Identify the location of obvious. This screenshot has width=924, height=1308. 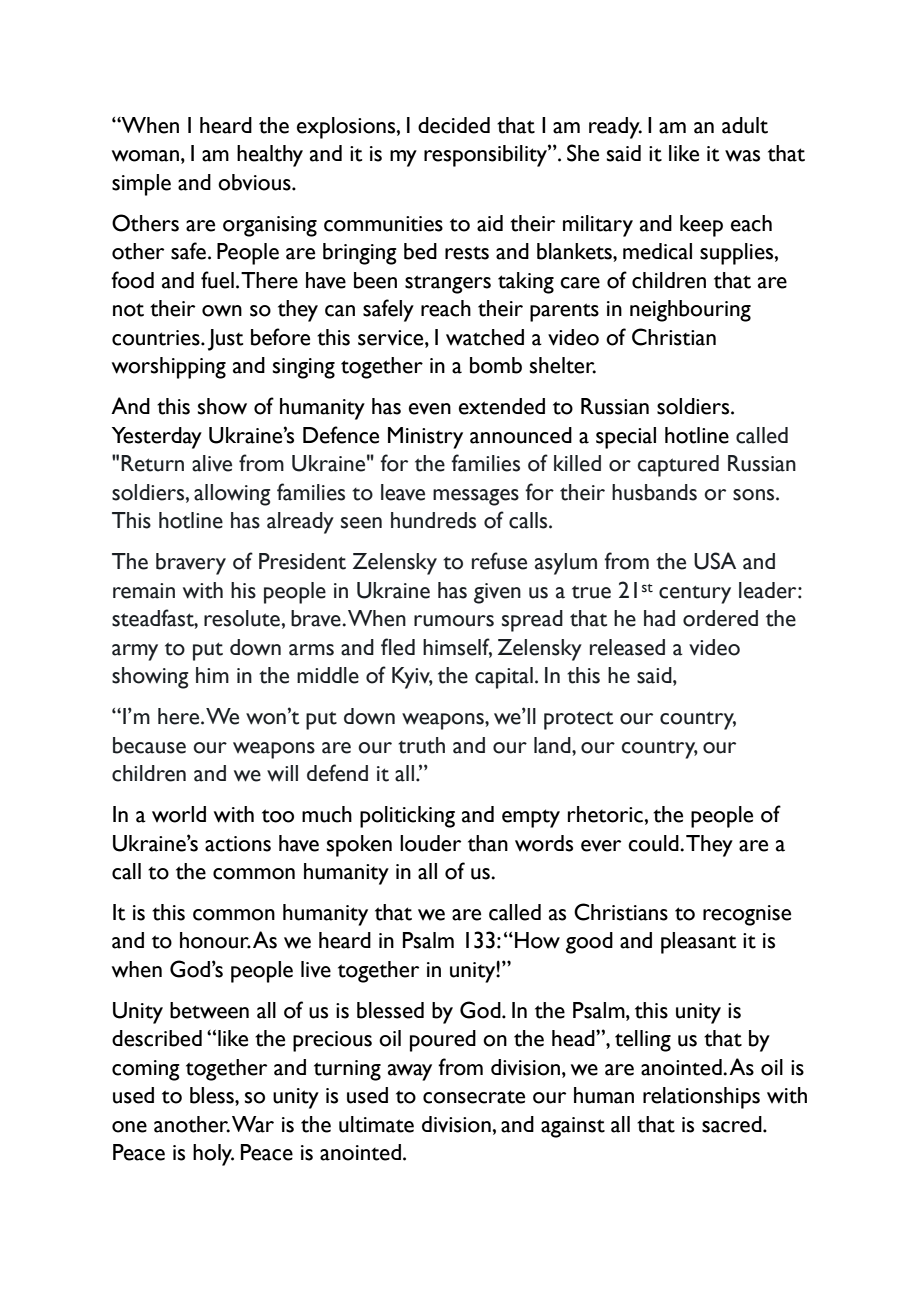
(255, 182).
